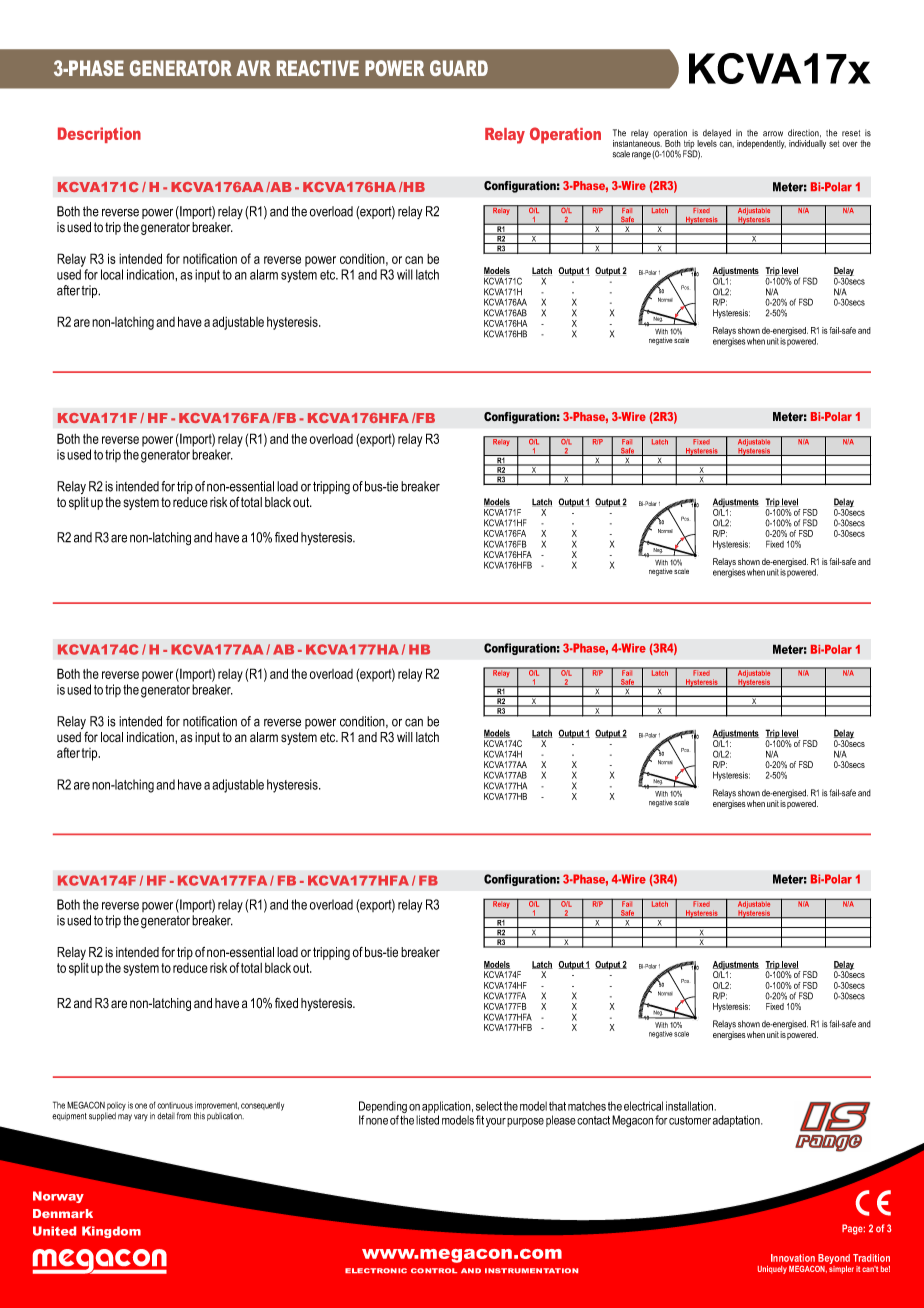  I want to click on independently, so click(761, 144).
